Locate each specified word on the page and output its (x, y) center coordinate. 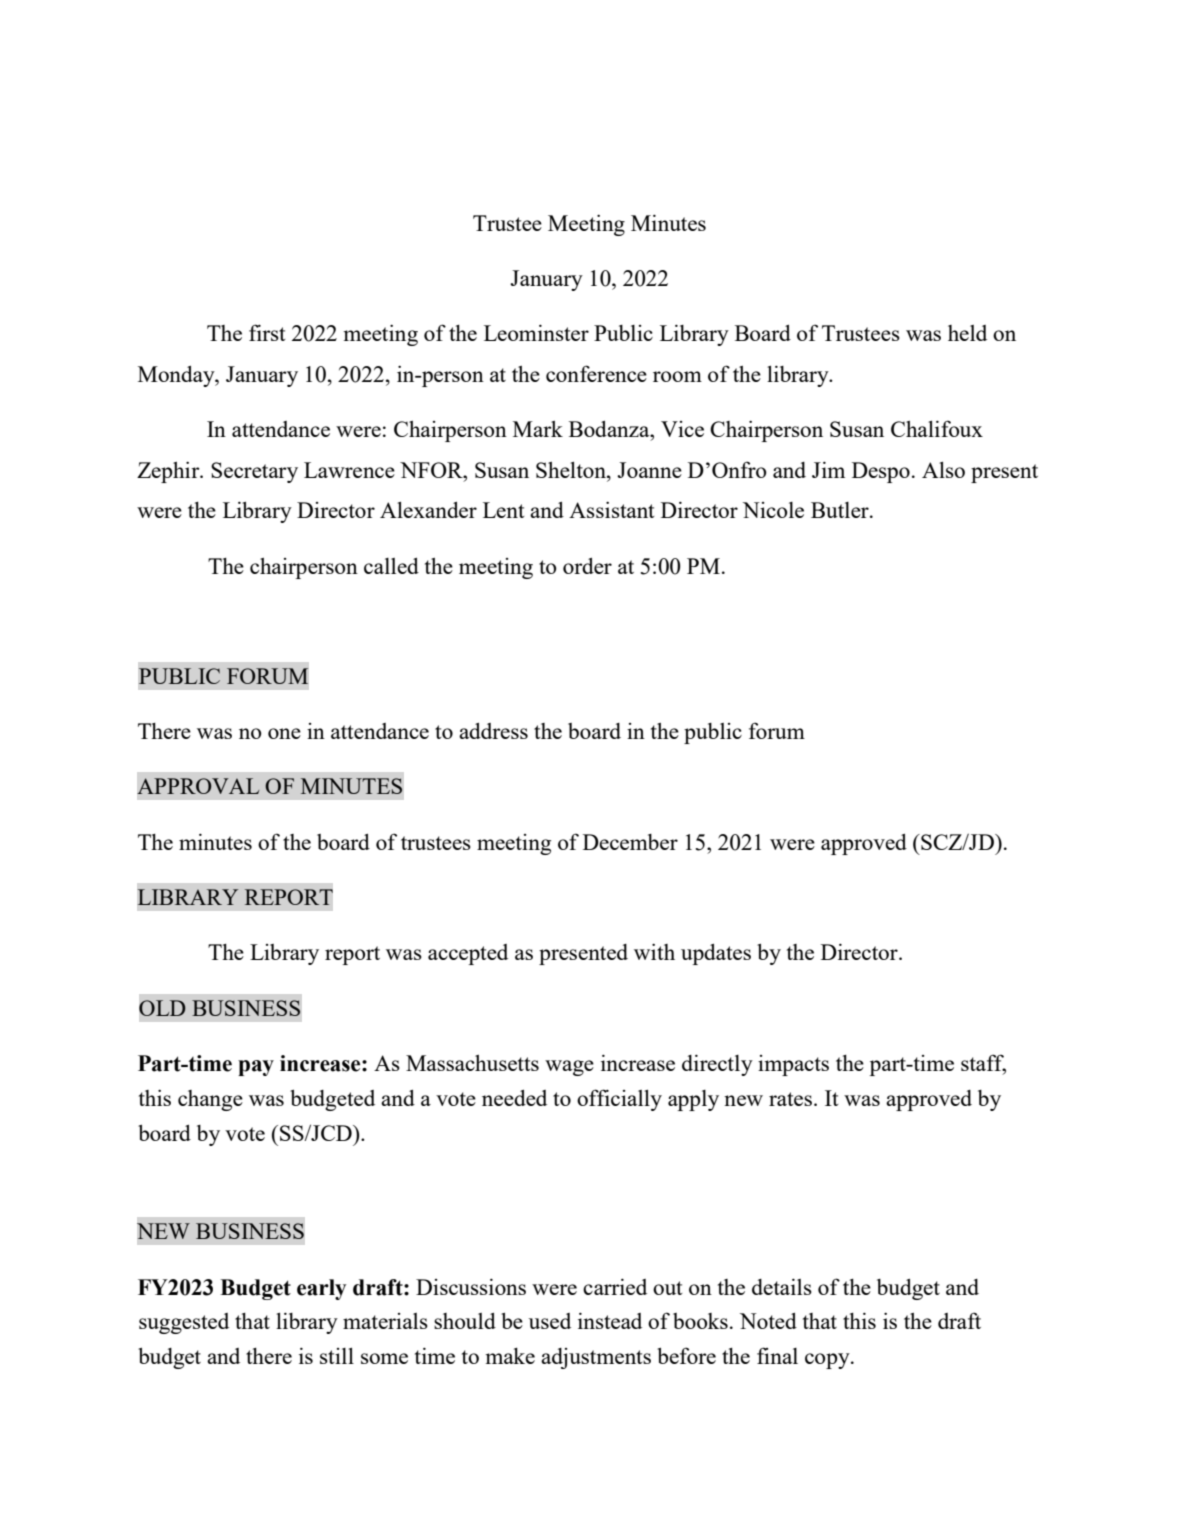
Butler (841, 510)
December (630, 842)
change (210, 1100)
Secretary (254, 472)
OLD (162, 1008)
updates (716, 954)
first (267, 332)
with (654, 951)
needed (514, 1098)
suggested (184, 1323)
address (493, 731)
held (967, 333)
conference (596, 373)
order (587, 566)
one (284, 733)
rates (790, 1099)
